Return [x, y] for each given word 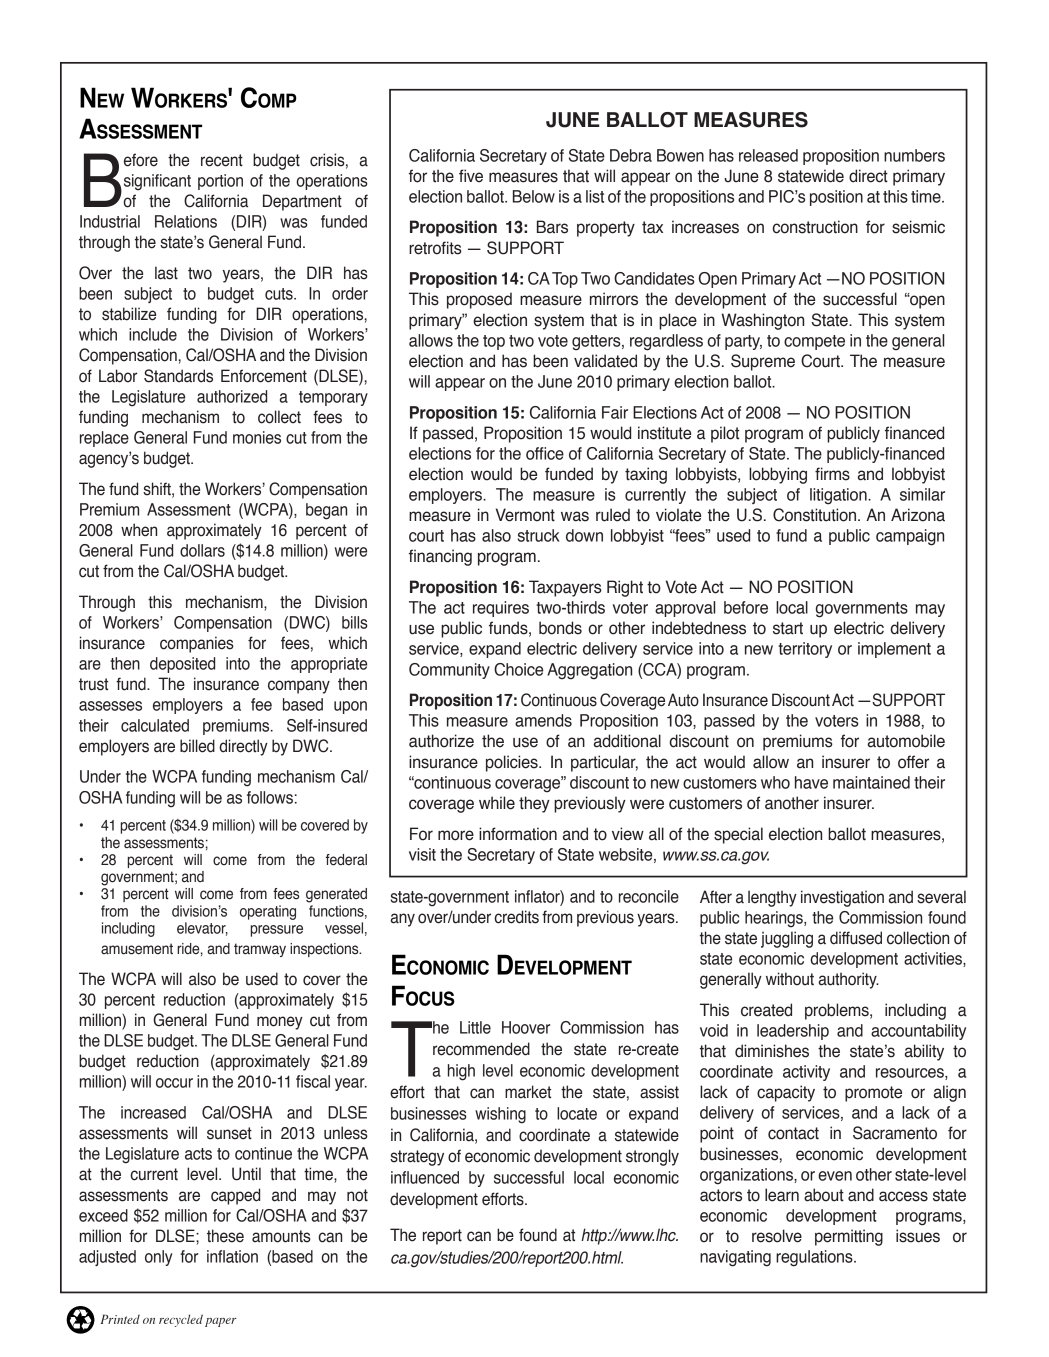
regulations [815, 1258]
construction [815, 227]
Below [534, 196]
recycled [181, 1320]
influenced [425, 1177]
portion [220, 182]
